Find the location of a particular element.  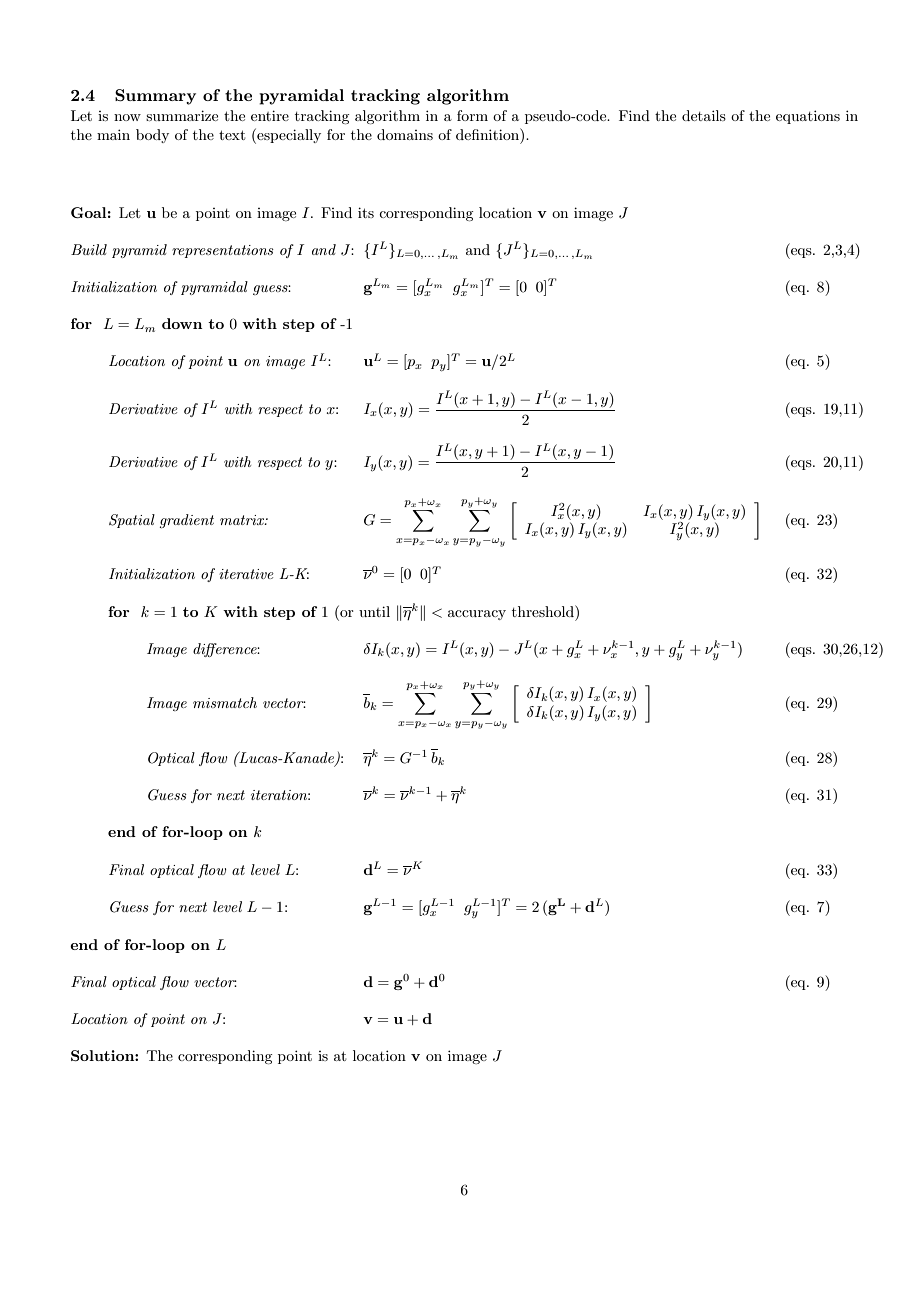

representations is located at coordinates (223, 251).
